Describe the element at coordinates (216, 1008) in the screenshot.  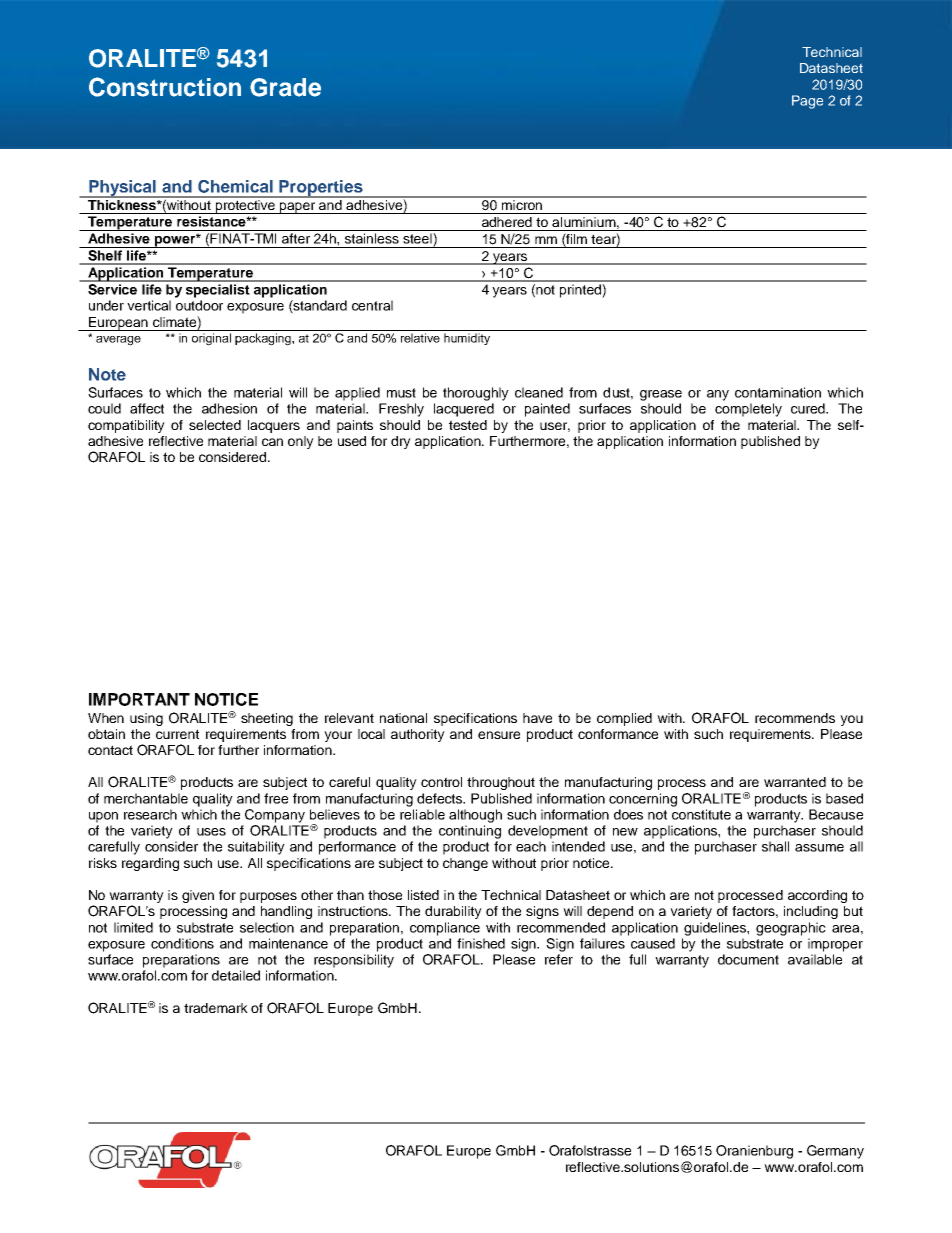
I see `trademark` at that location.
